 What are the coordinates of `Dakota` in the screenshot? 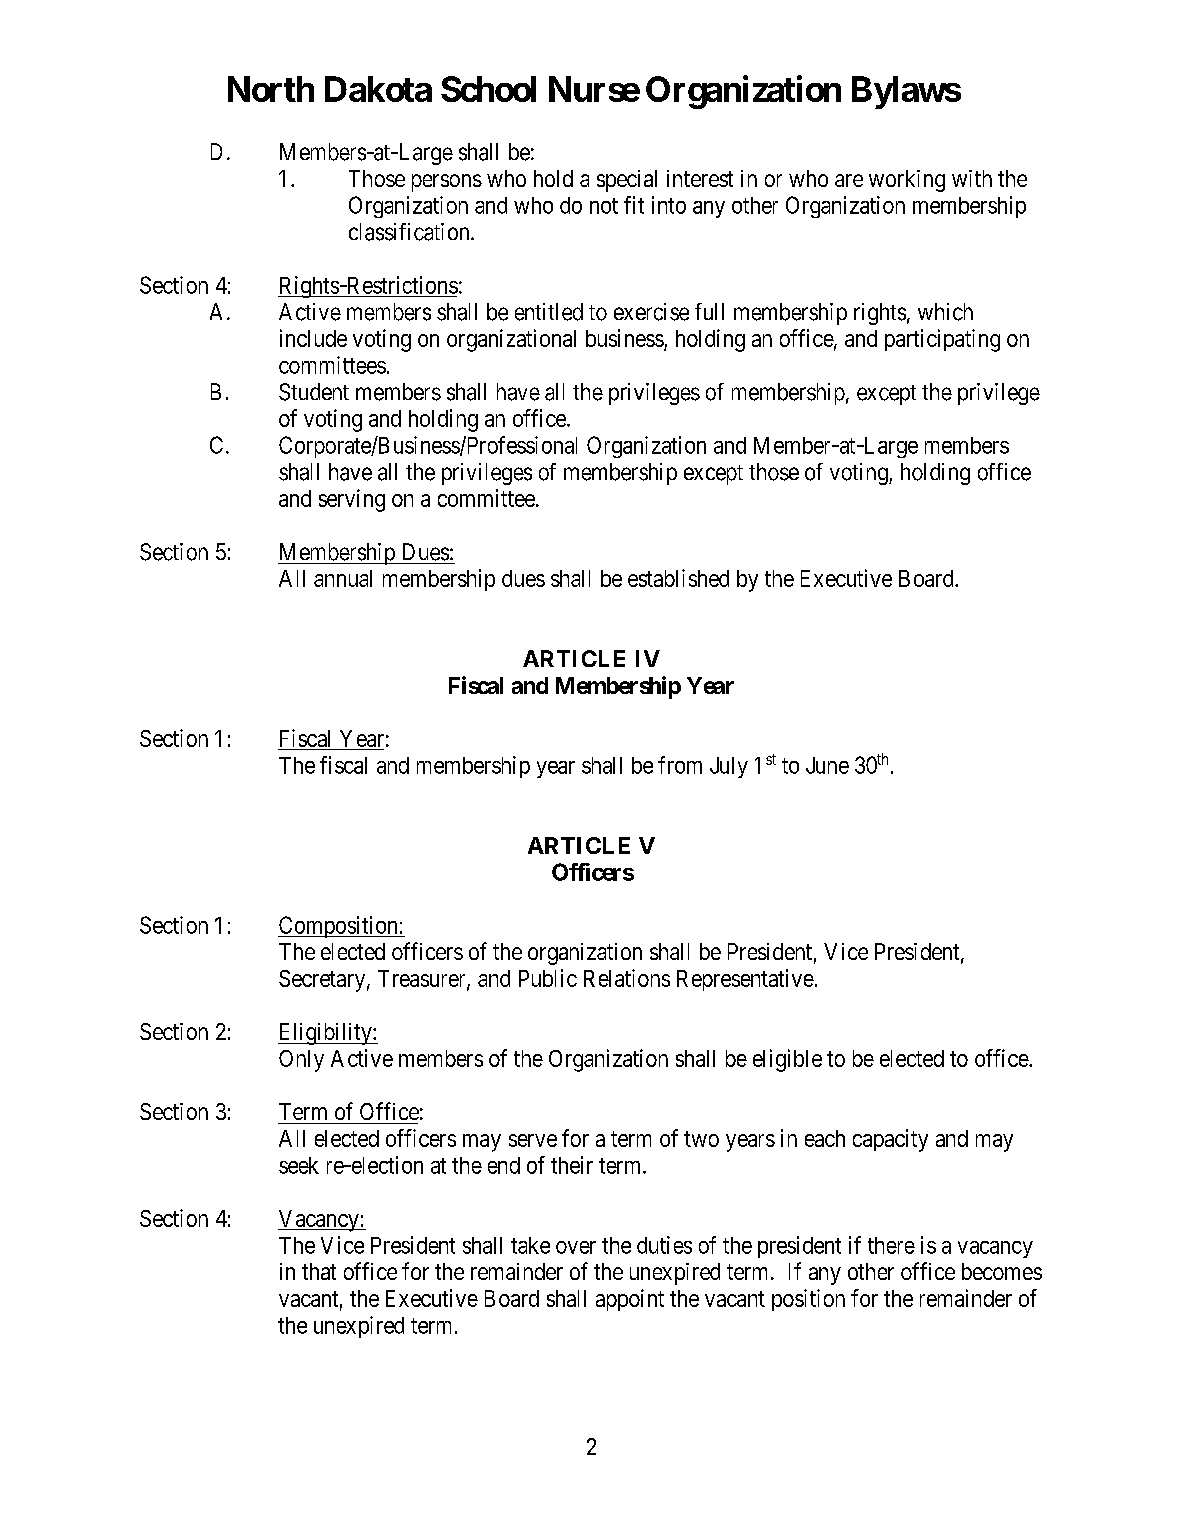 It's located at (378, 89).
